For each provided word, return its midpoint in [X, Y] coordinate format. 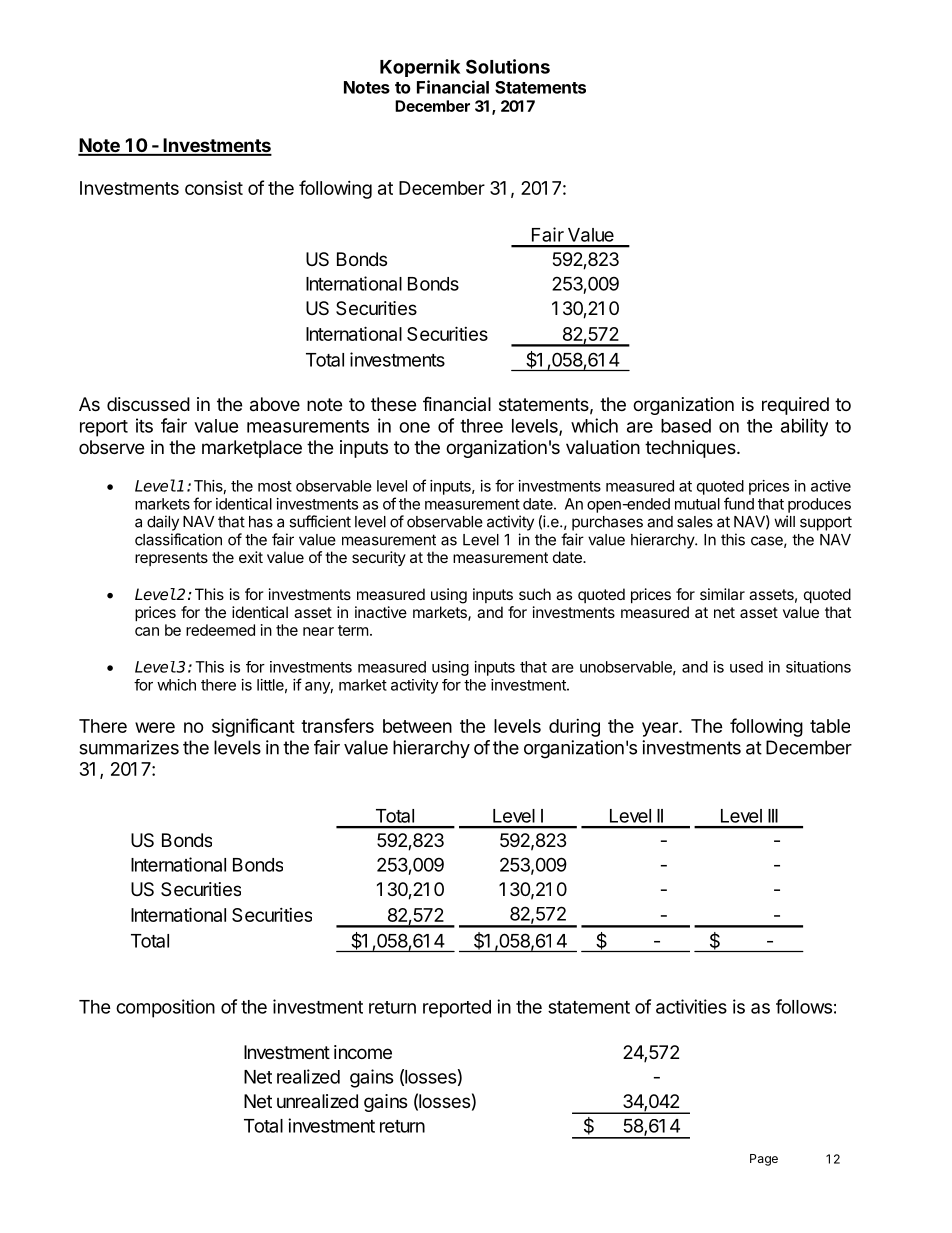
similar [722, 594]
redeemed [220, 630]
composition [165, 1008]
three [481, 426]
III [773, 816]
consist [214, 188]
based [686, 426]
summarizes [129, 747]
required [795, 406]
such [535, 594]
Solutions [508, 66]
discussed [148, 404]
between [417, 726]
